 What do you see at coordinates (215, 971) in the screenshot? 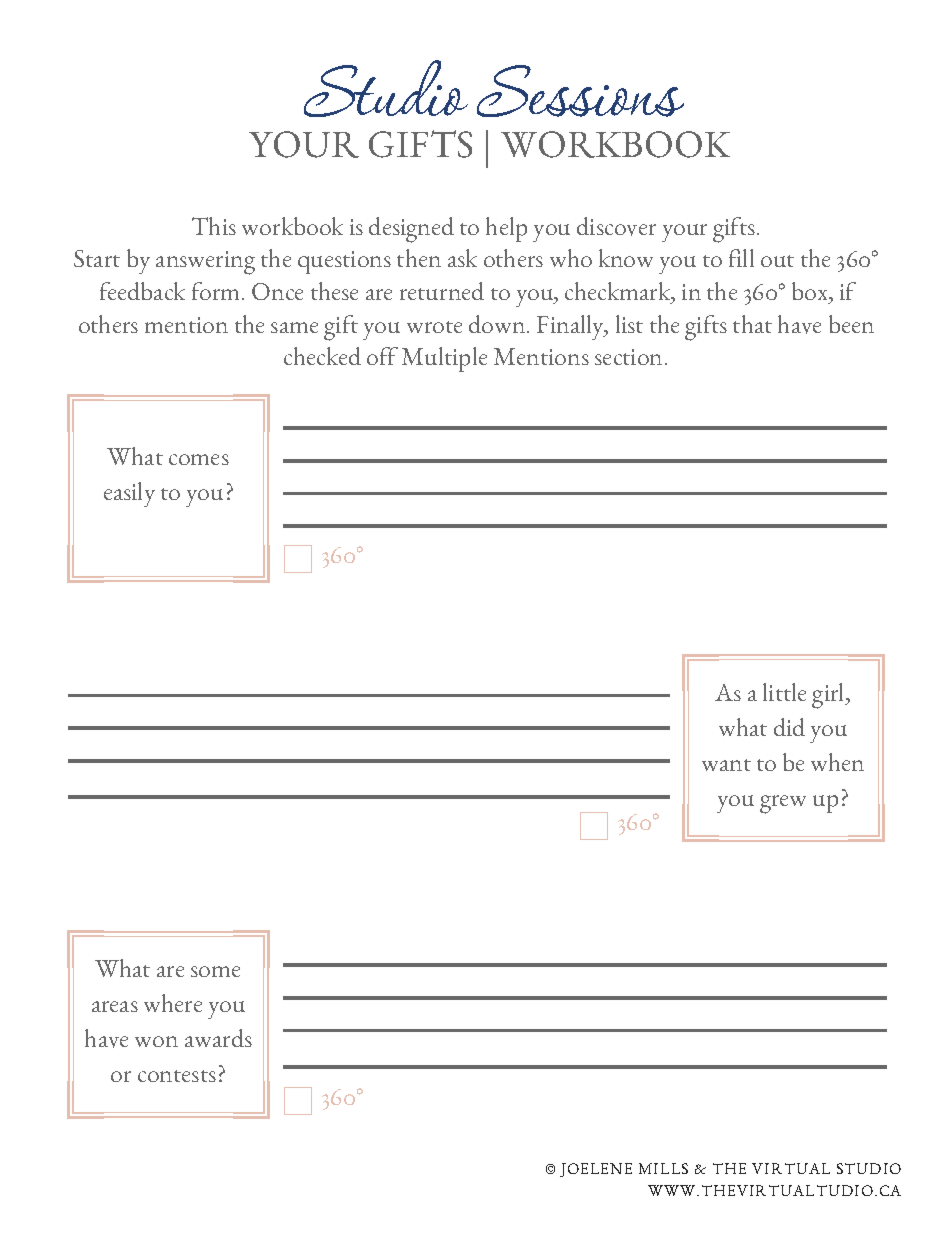
I see `some` at bounding box center [215, 971].
